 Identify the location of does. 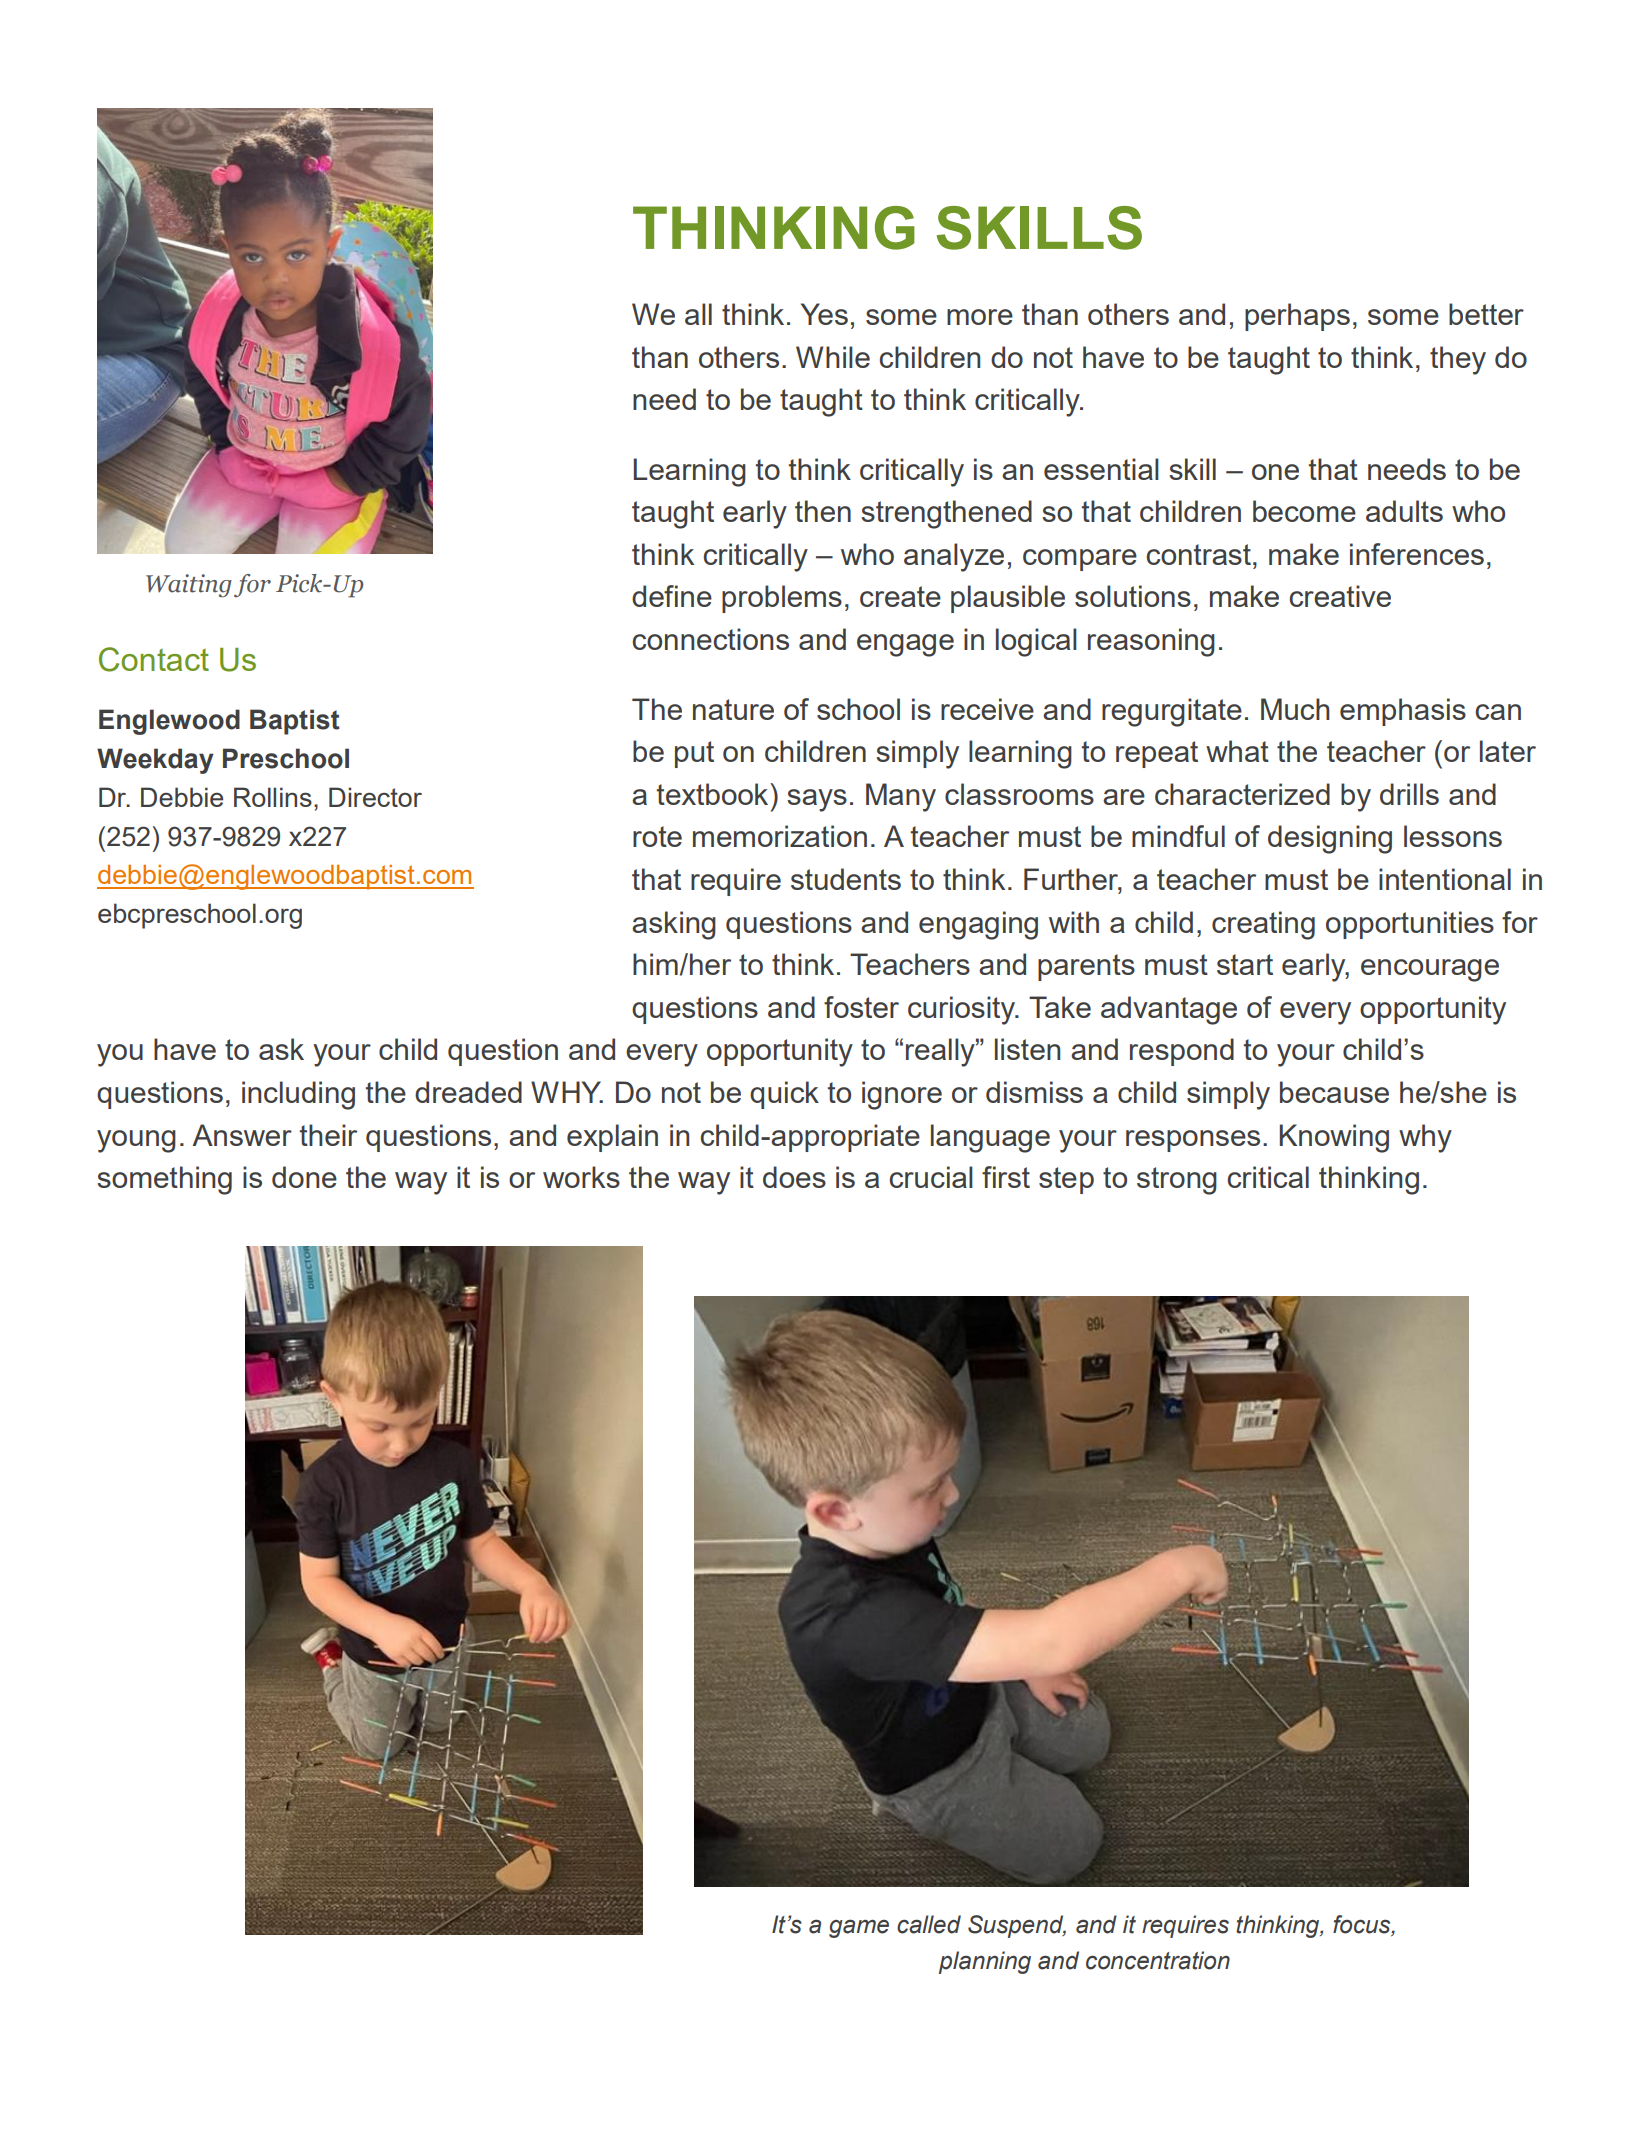
(794, 1177).
